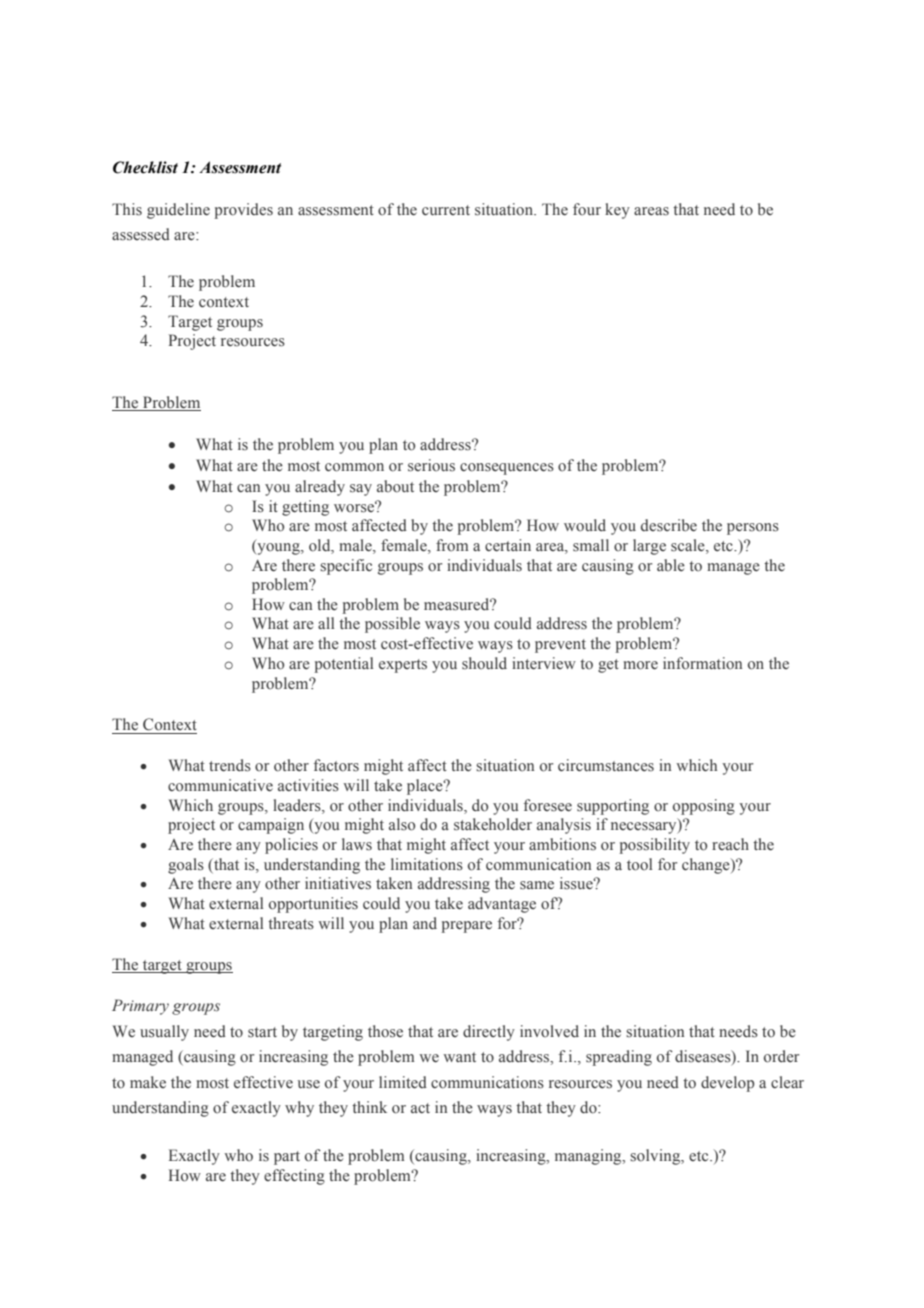 The width and height of the screenshot is (924, 1308). I want to click on part, so click(287, 1158).
